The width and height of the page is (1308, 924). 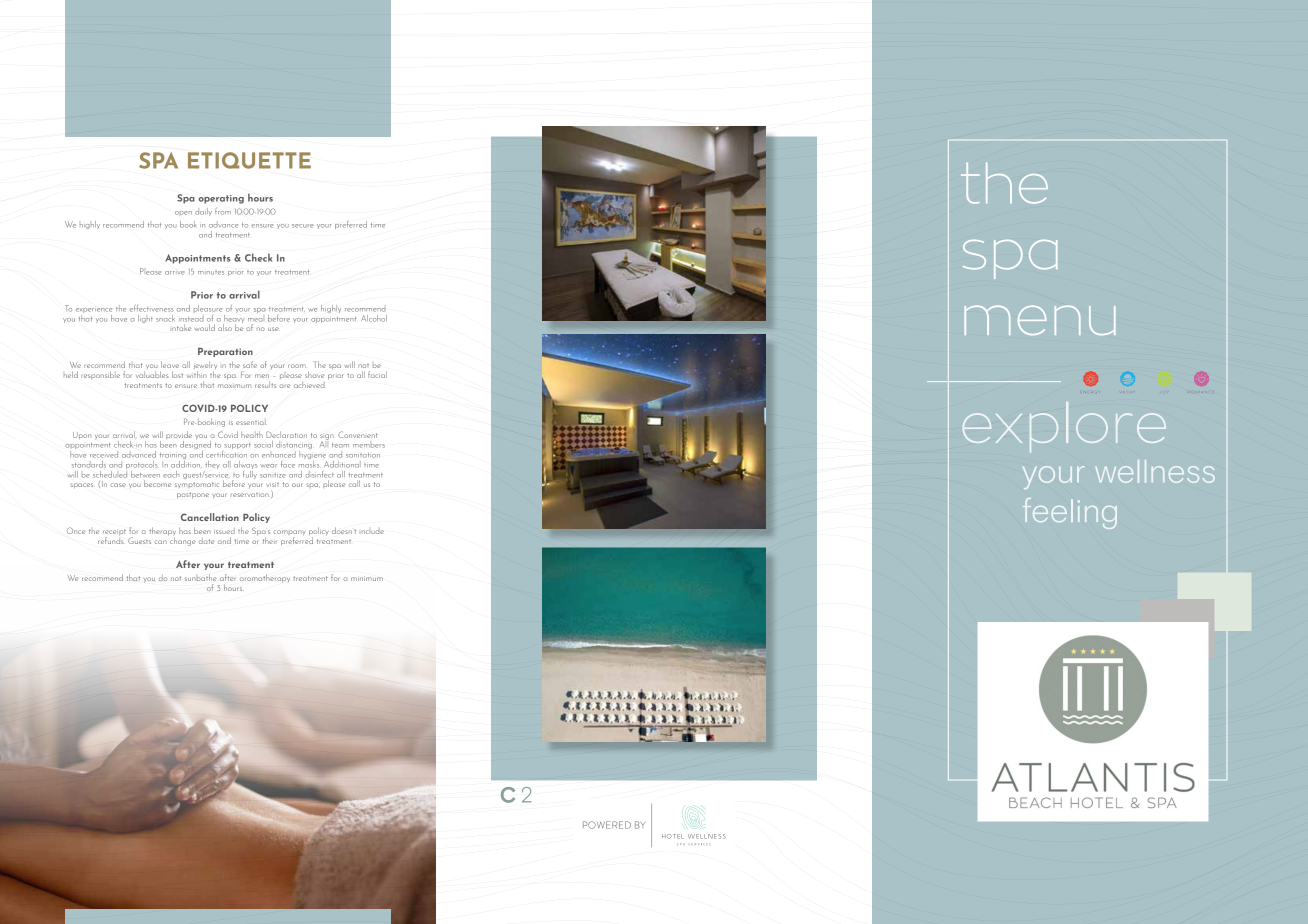 I want to click on POWERED, so click(x=607, y=825).
